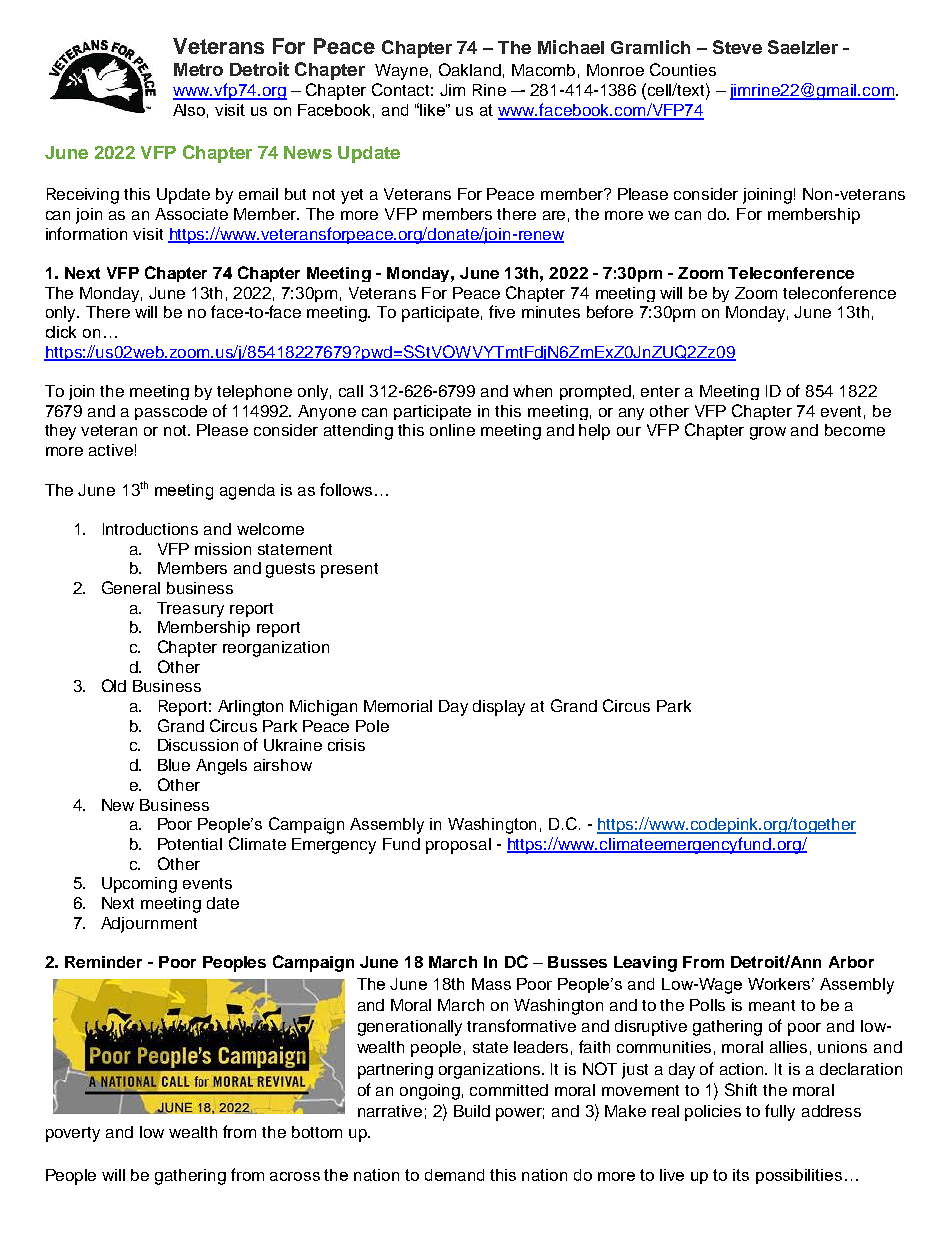  What do you see at coordinates (499, 708) in the document?
I see `display` at bounding box center [499, 708].
